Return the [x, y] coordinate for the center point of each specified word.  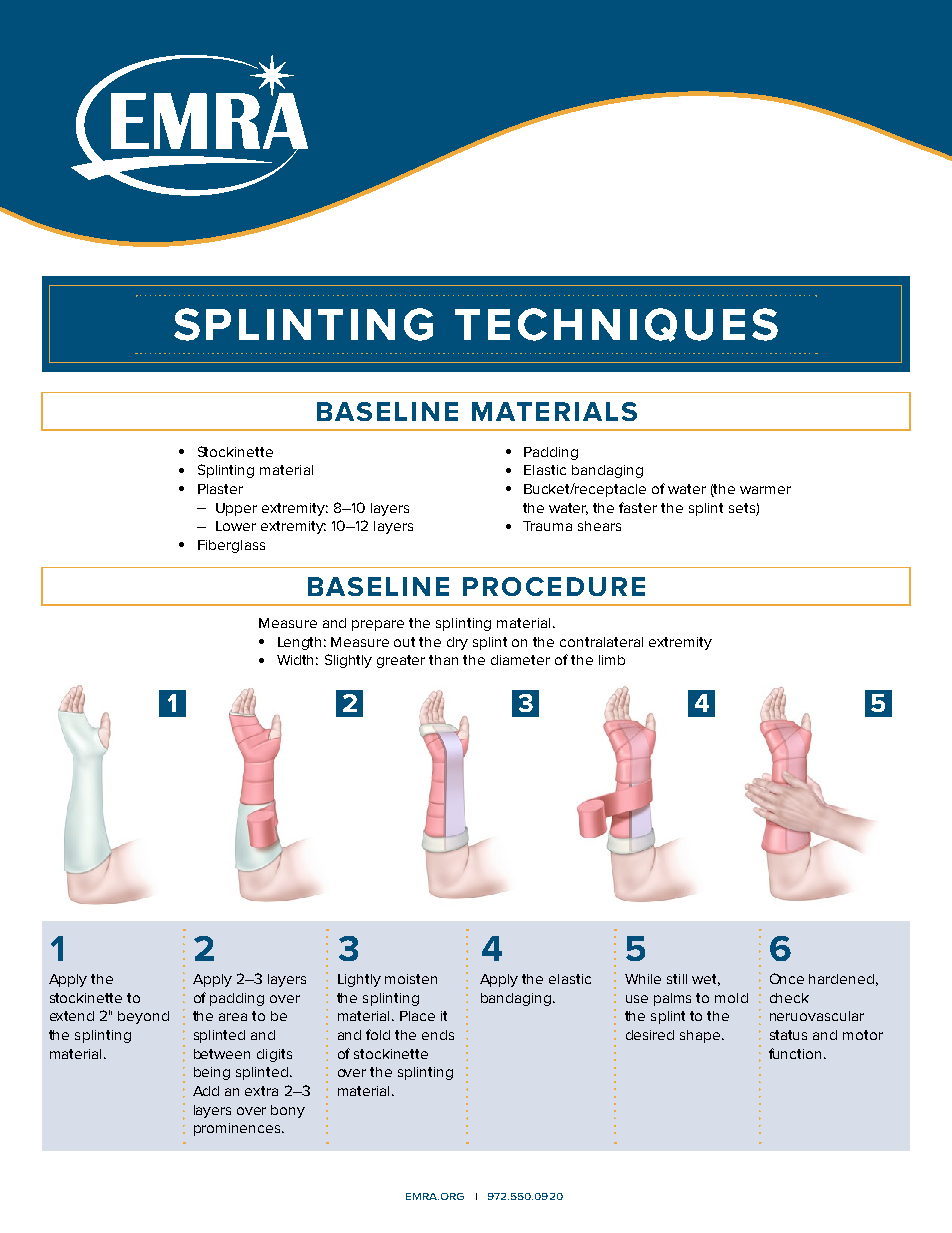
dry [457, 643]
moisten [411, 979]
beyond [143, 1017]
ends [438, 1035]
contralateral [601, 642]
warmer [765, 490]
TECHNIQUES [616, 325]
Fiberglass [231, 546]
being [212, 1073]
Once [787, 978]
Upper [236, 509]
